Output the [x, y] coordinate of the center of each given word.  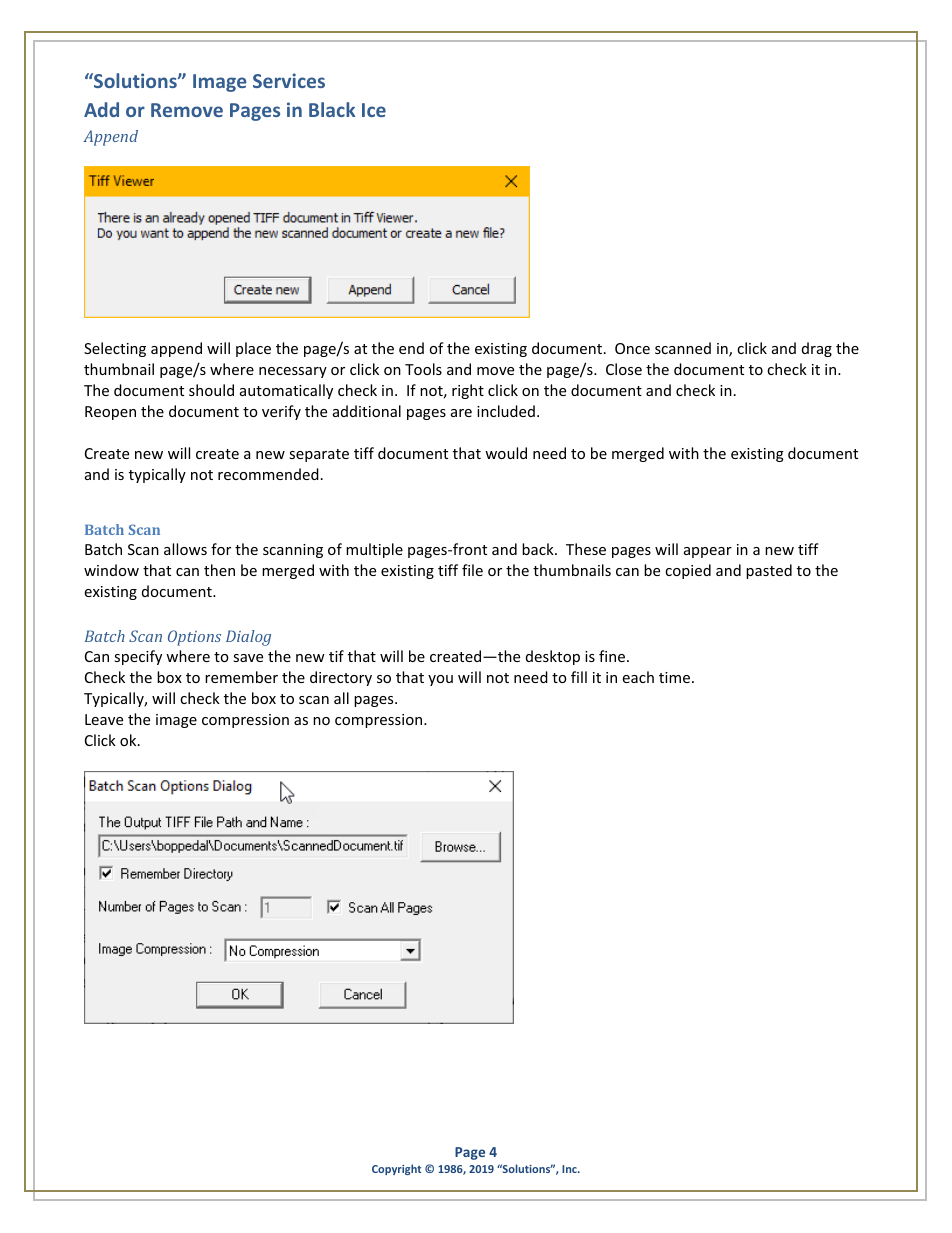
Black [332, 109]
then [219, 570]
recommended [268, 474]
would [506, 453]
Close [624, 369]
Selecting [115, 349]
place [253, 349]
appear [708, 552]
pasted [769, 571]
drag [817, 349]
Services [289, 80]
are [461, 413]
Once [632, 348]
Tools [423, 369]
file [472, 570]
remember [241, 677]
